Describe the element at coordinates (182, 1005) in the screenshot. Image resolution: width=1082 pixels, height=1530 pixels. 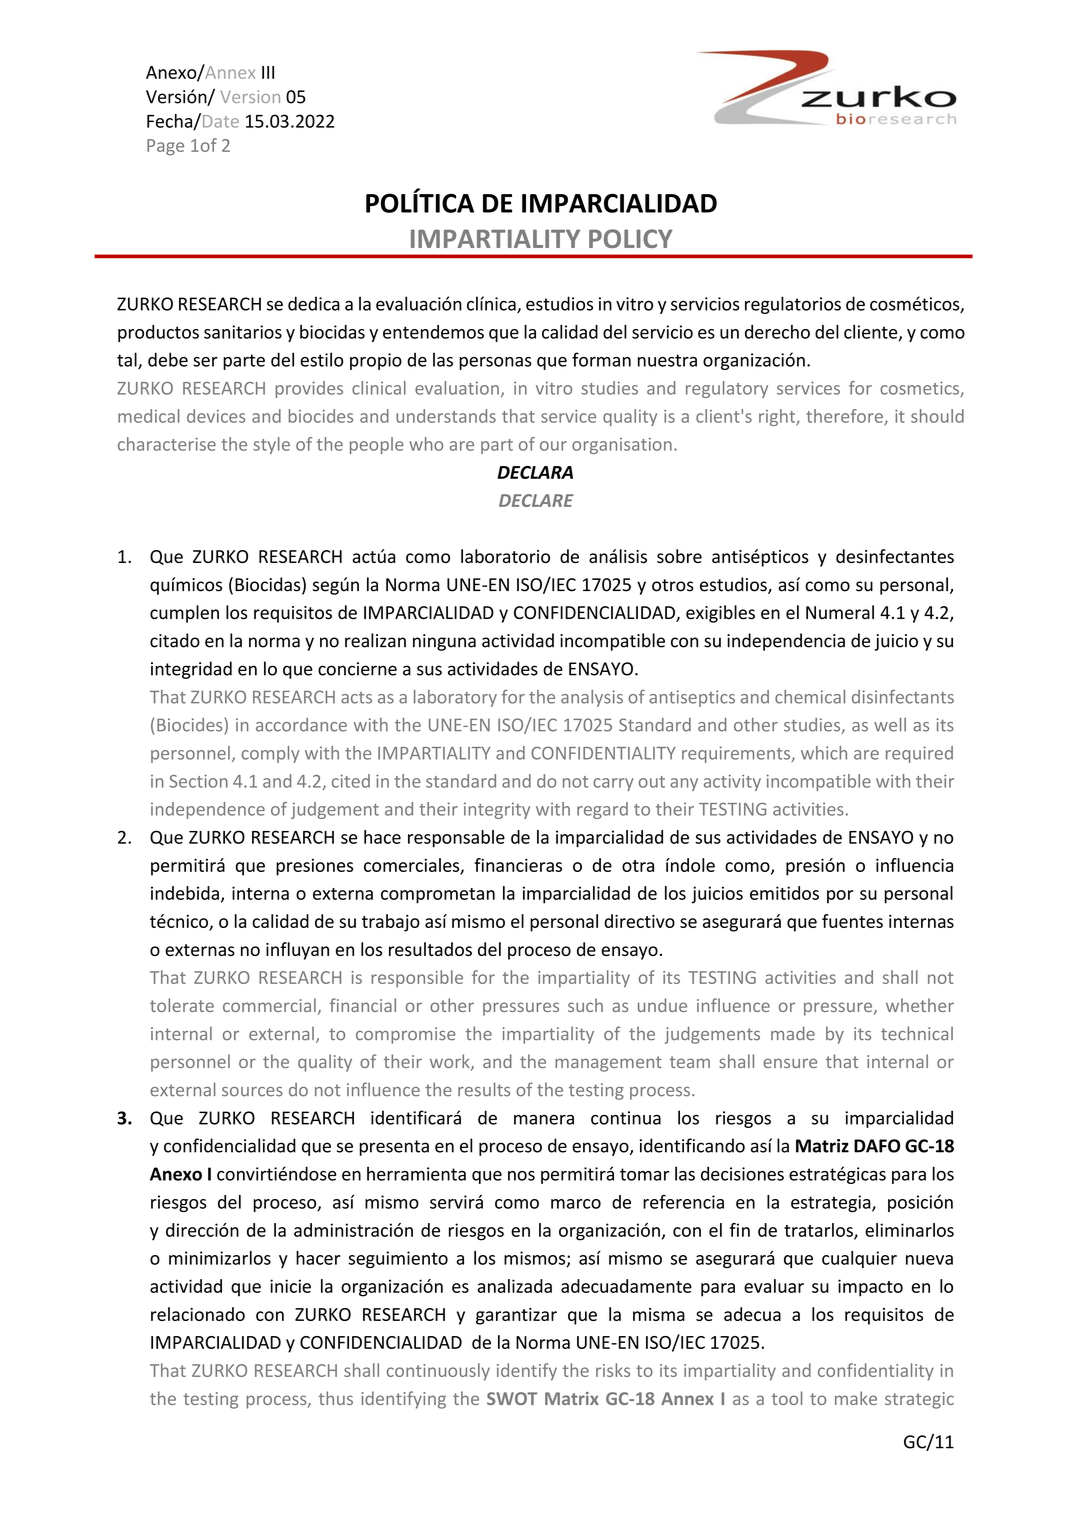
I see `tolerate` at that location.
